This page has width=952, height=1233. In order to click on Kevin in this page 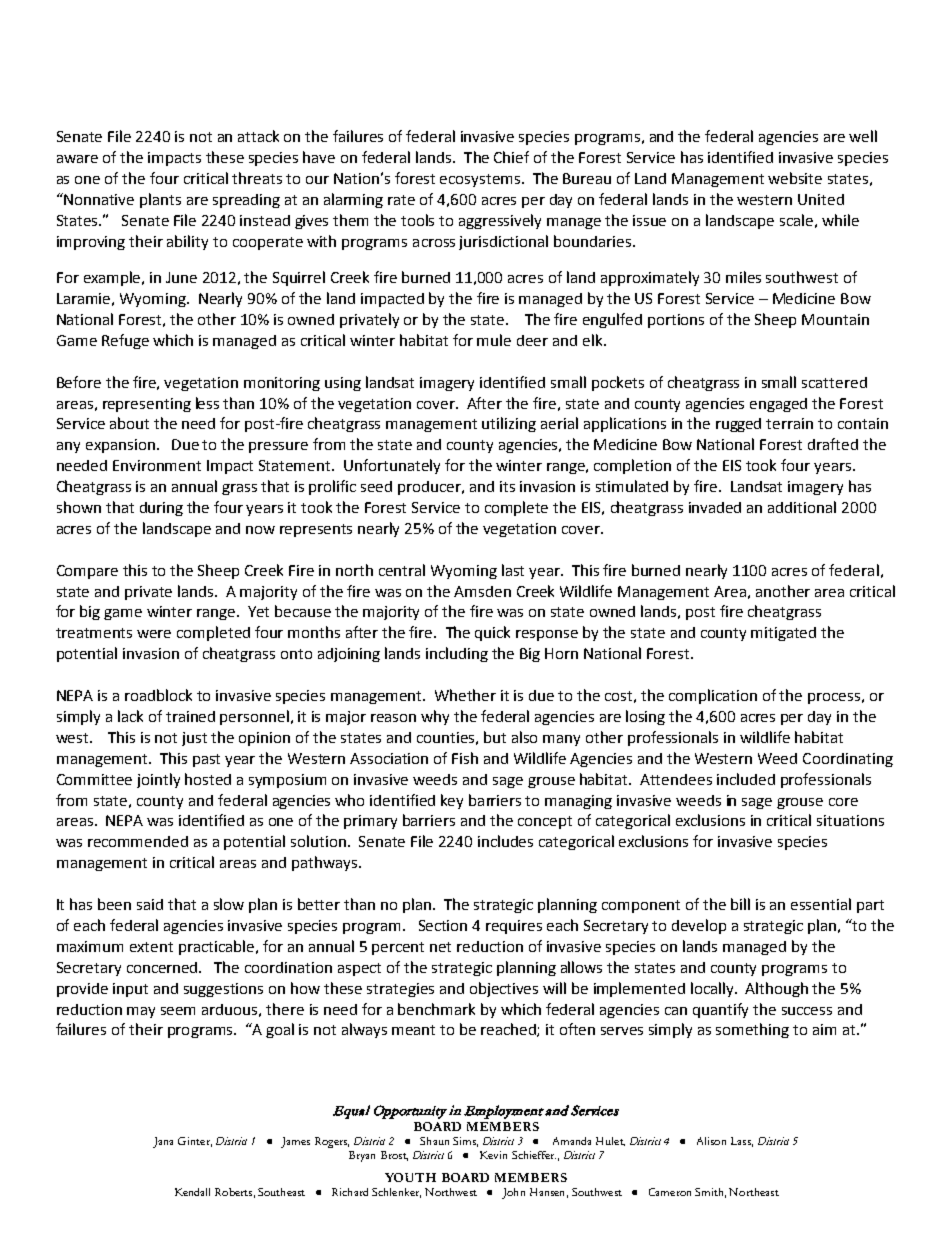, I will do `click(493, 1155)`.
